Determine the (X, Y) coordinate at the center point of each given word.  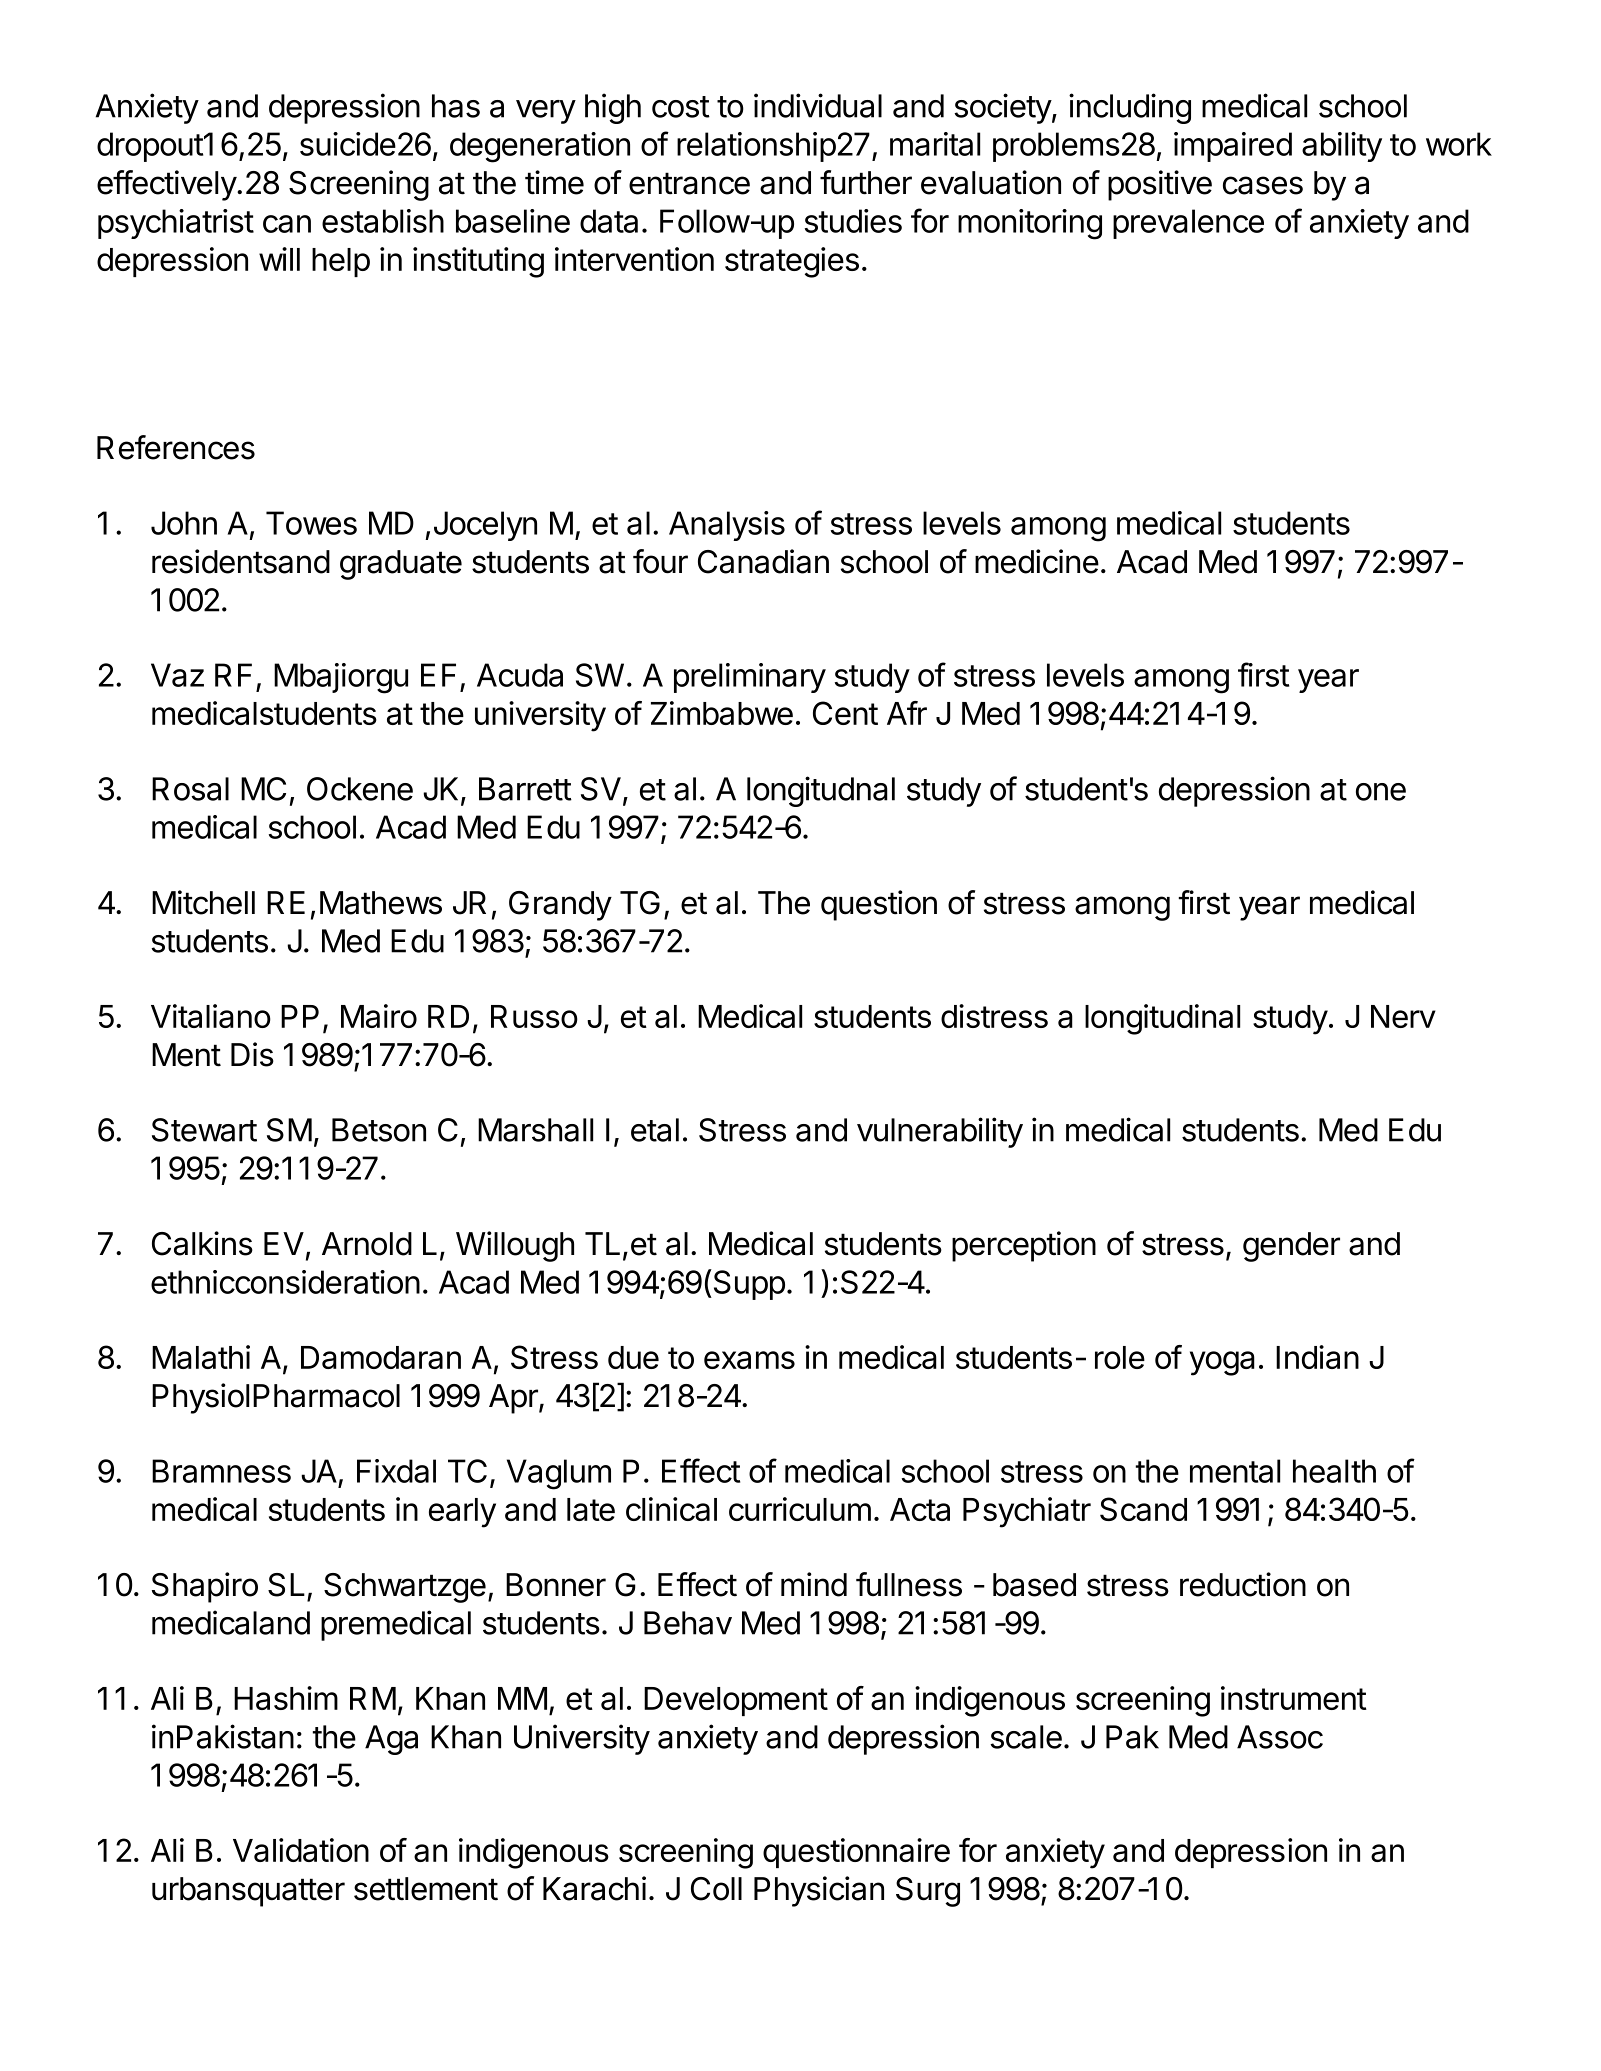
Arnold (367, 1244)
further (866, 182)
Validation (301, 1850)
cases (1263, 185)
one (1381, 792)
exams (749, 1360)
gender (1291, 1247)
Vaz (177, 675)
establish (383, 221)
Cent (845, 713)
